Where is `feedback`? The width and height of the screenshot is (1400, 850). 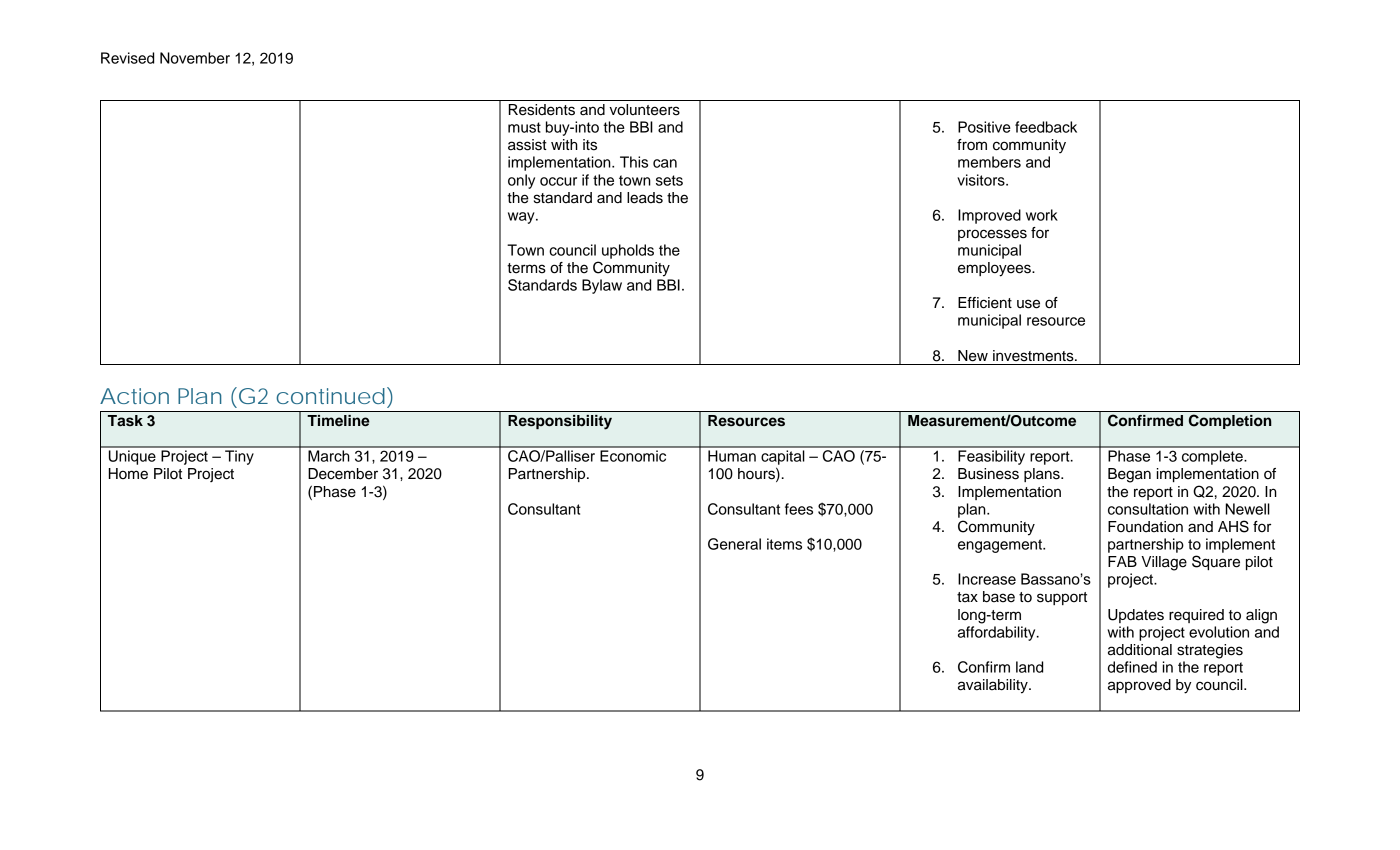
feedback is located at coordinates (1046, 127).
